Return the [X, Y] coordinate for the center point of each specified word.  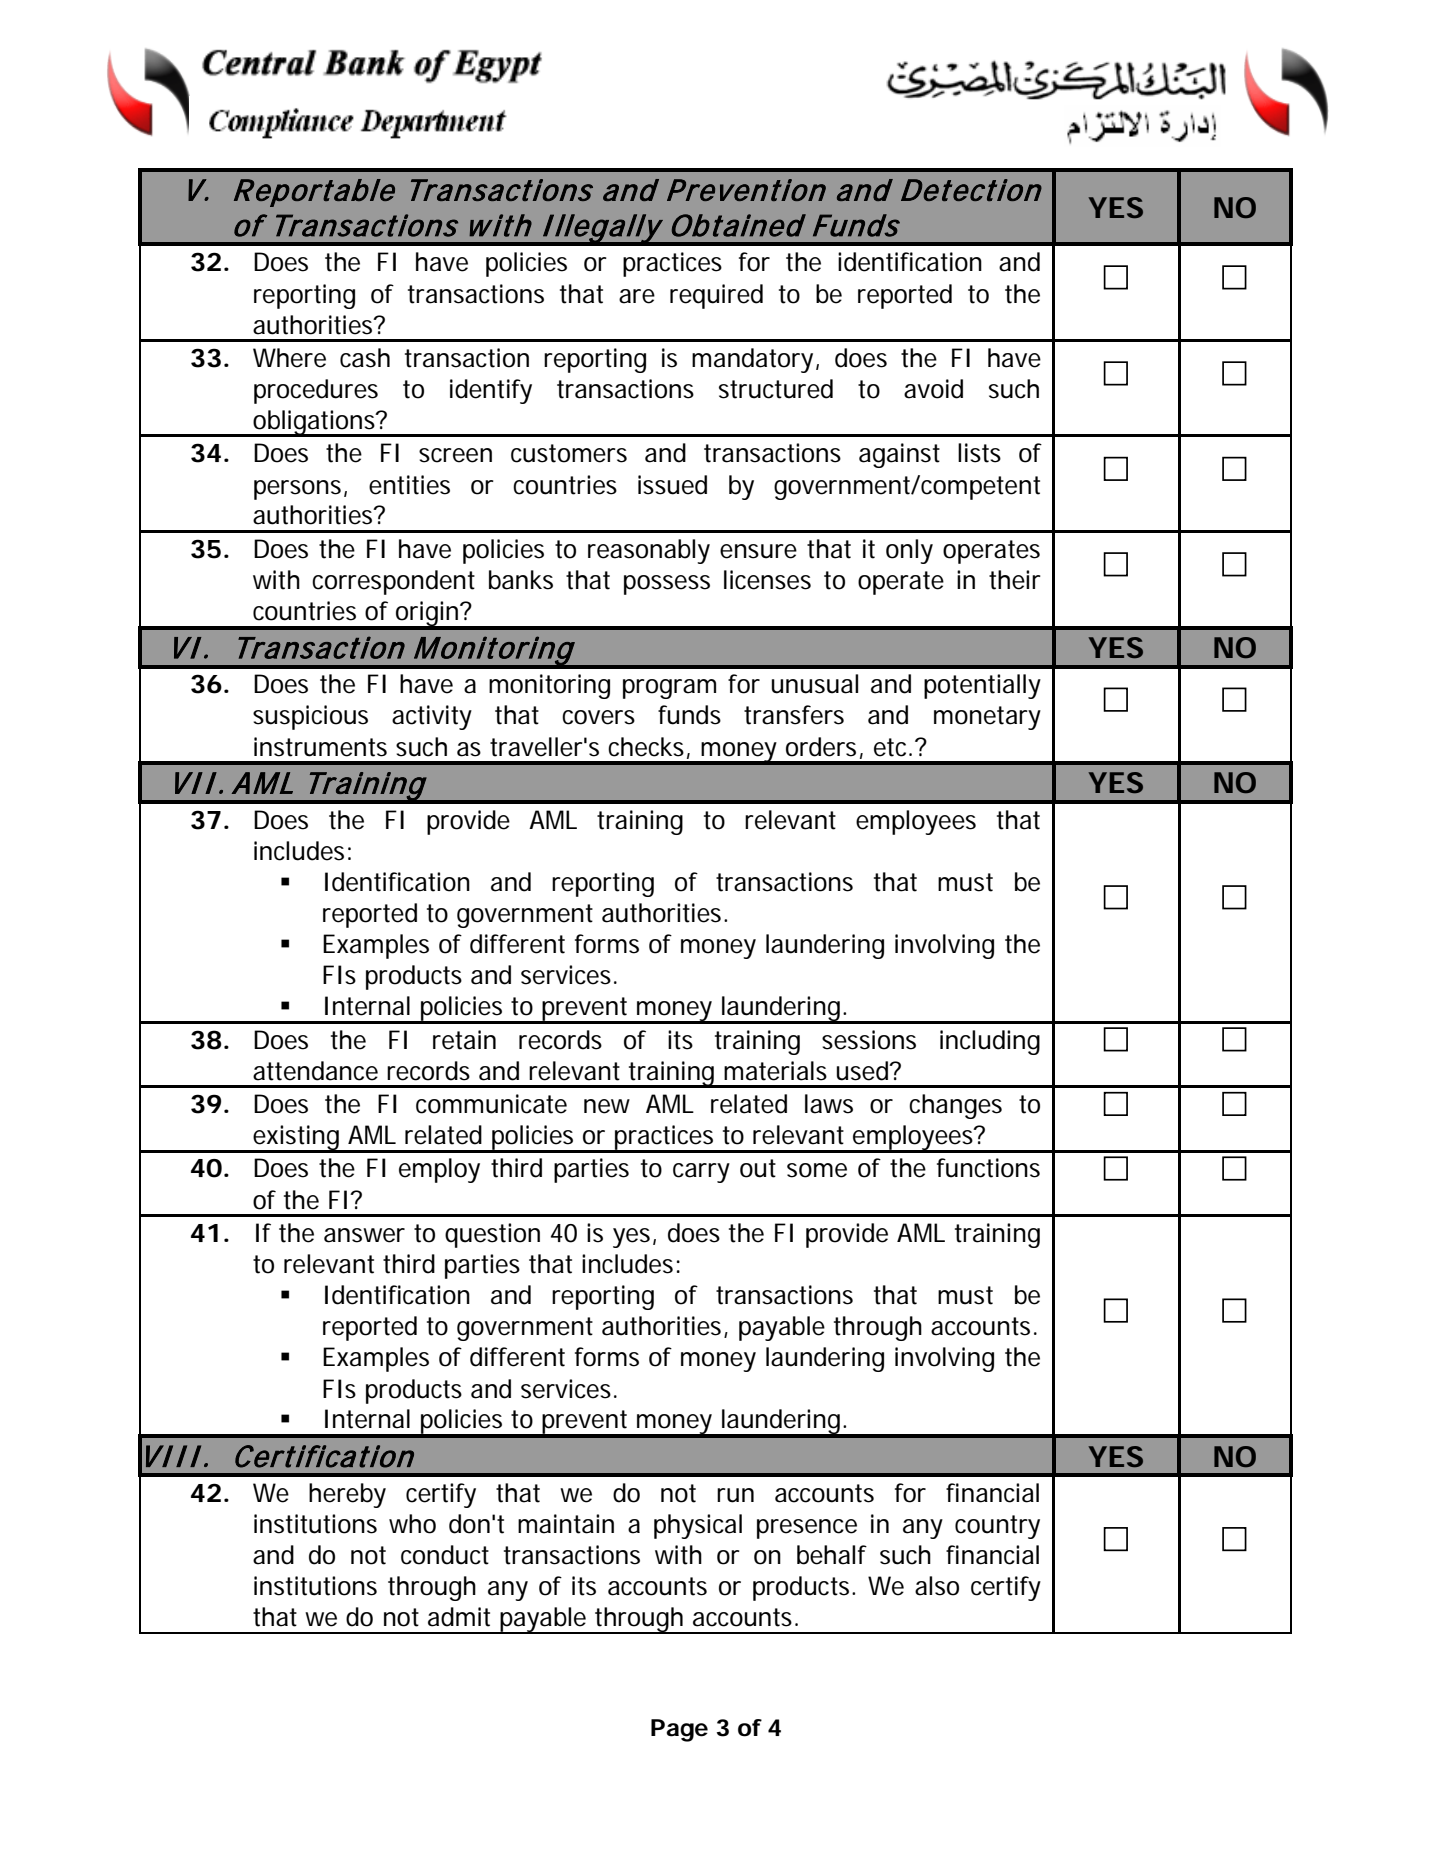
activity [432, 717]
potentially [982, 686]
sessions [869, 1040]
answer [364, 1235]
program [669, 689]
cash [365, 358]
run [735, 1495]
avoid [933, 389]
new [607, 1106]
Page [679, 1730]
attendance [315, 1071]
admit [459, 1617]
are [637, 296]
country [997, 1527]
